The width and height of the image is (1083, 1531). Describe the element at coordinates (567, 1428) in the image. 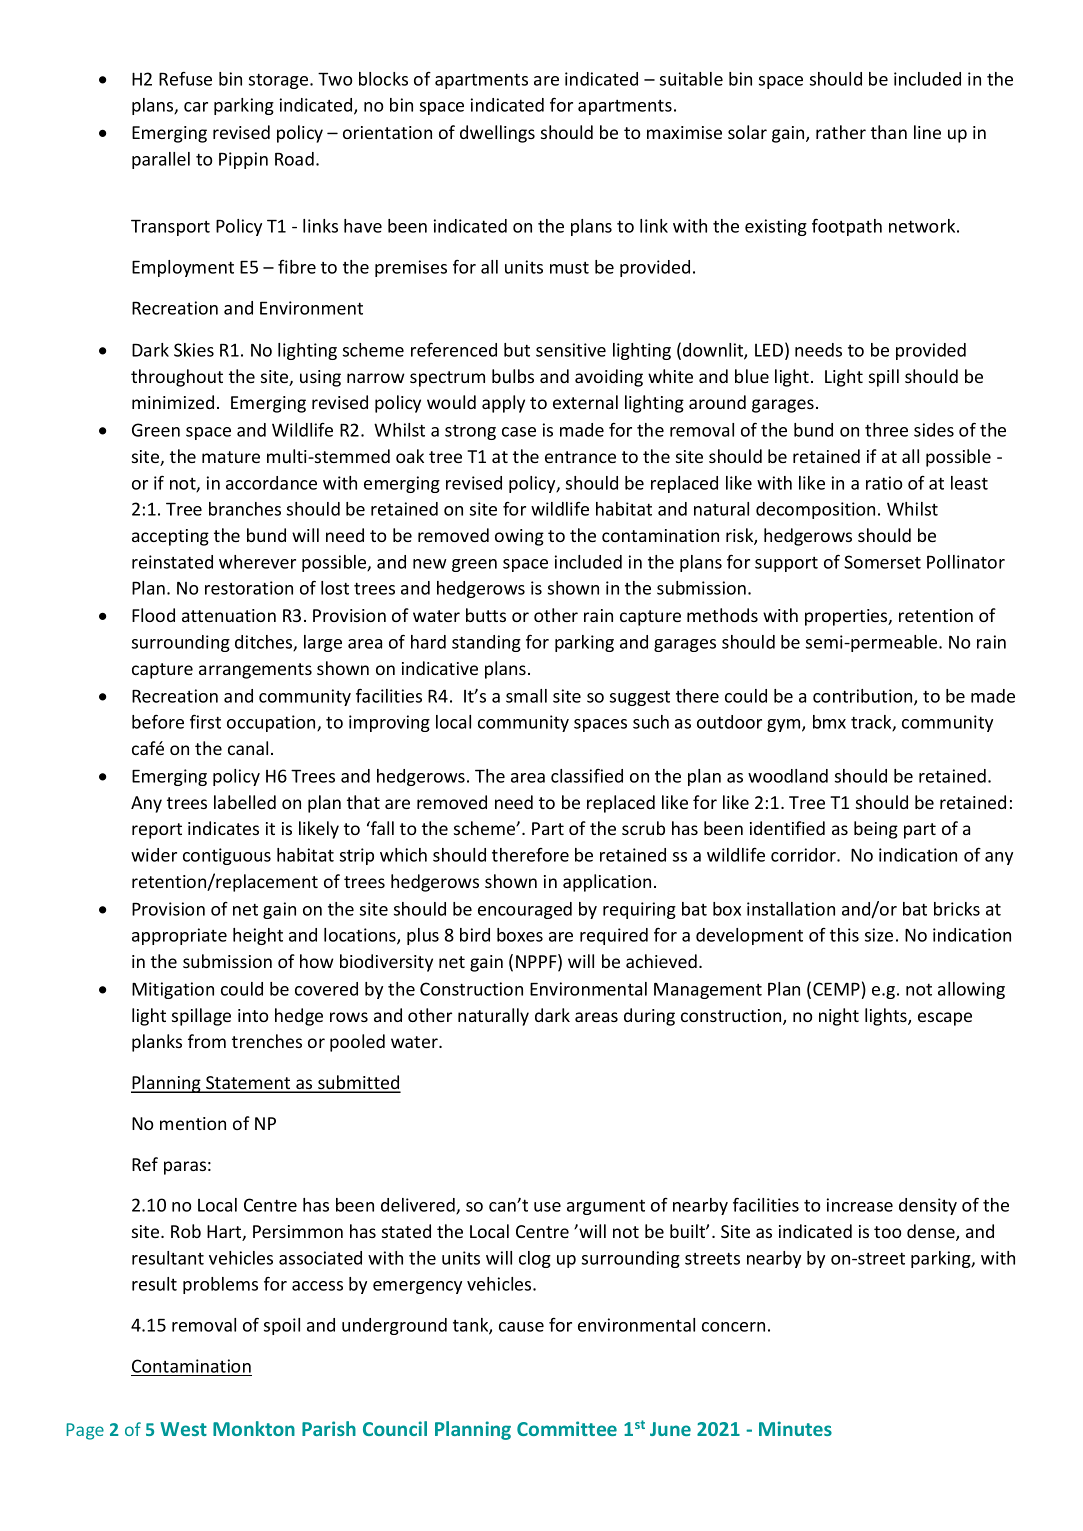

I see `Committee` at that location.
